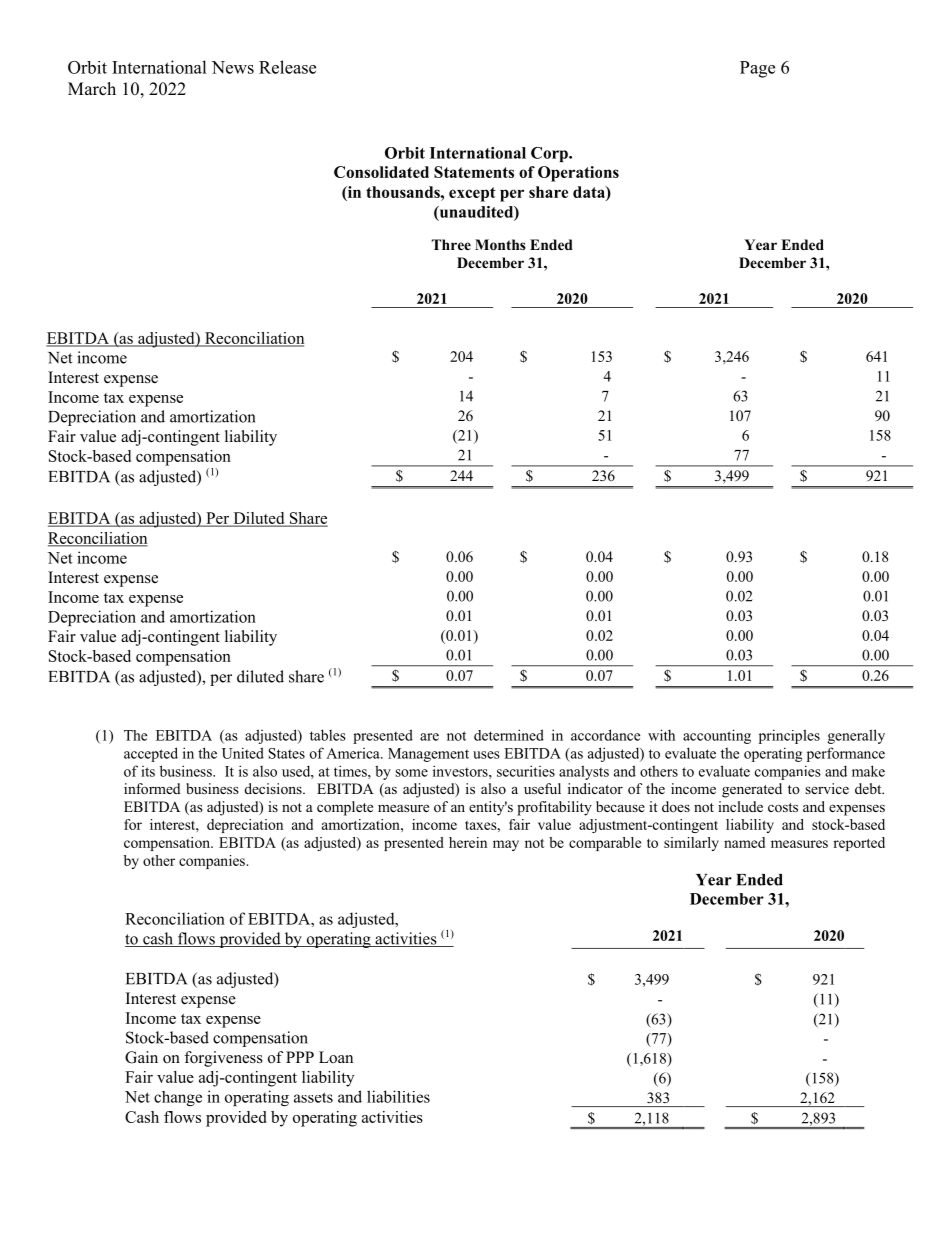 Image resolution: width=952 pixels, height=1233 pixels. Describe the element at coordinates (398, 1096) in the image. I see `liabilities` at that location.
